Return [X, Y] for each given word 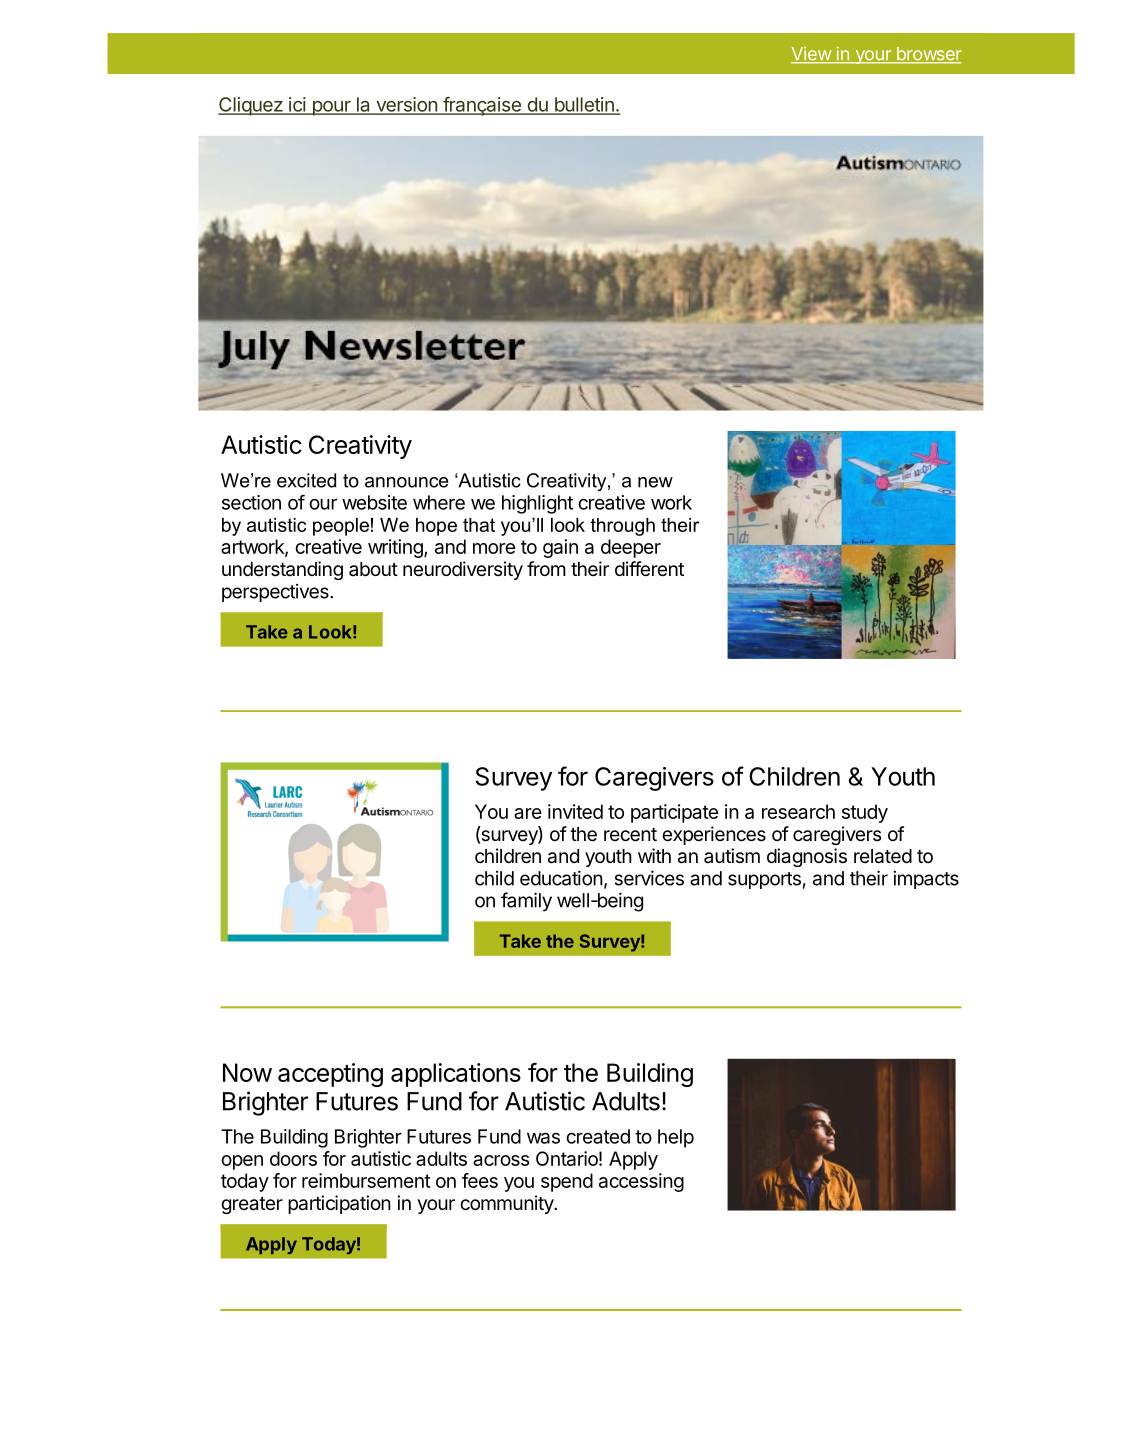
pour [331, 108]
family [526, 902]
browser [928, 55]
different [649, 568]
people [341, 527]
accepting [330, 1075]
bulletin [584, 105]
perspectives [276, 593]
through [623, 527]
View [812, 55]
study [865, 813]
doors [293, 1158]
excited [306, 480]
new [655, 482]
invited [575, 811]
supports [764, 880]
